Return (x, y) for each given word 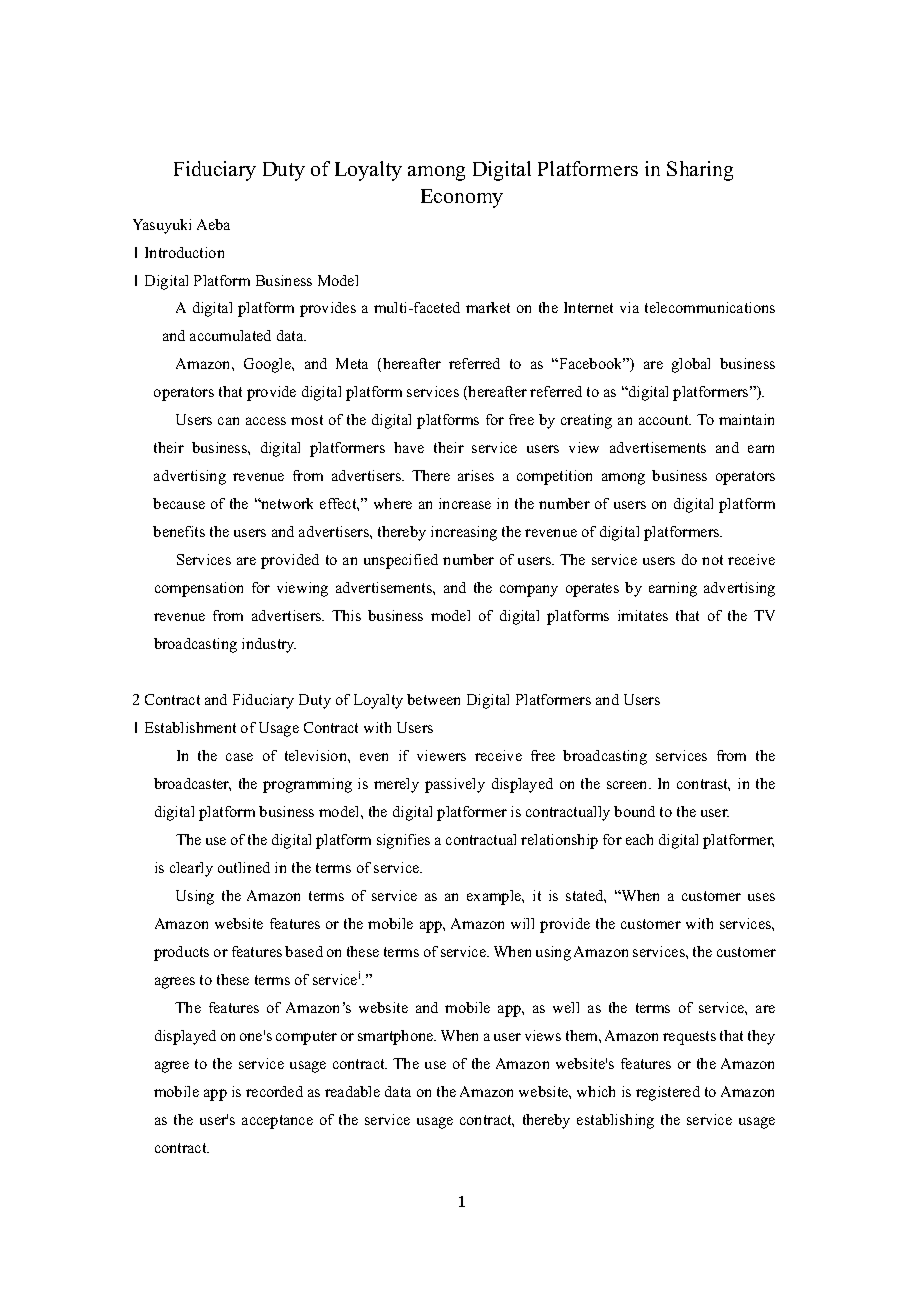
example (495, 897)
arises (476, 475)
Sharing (700, 171)
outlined (244, 867)
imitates (643, 615)
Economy (462, 198)
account (665, 420)
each (639, 839)
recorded (274, 1091)
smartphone (397, 1037)
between (433, 699)
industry (269, 645)
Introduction (184, 252)
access (266, 421)
